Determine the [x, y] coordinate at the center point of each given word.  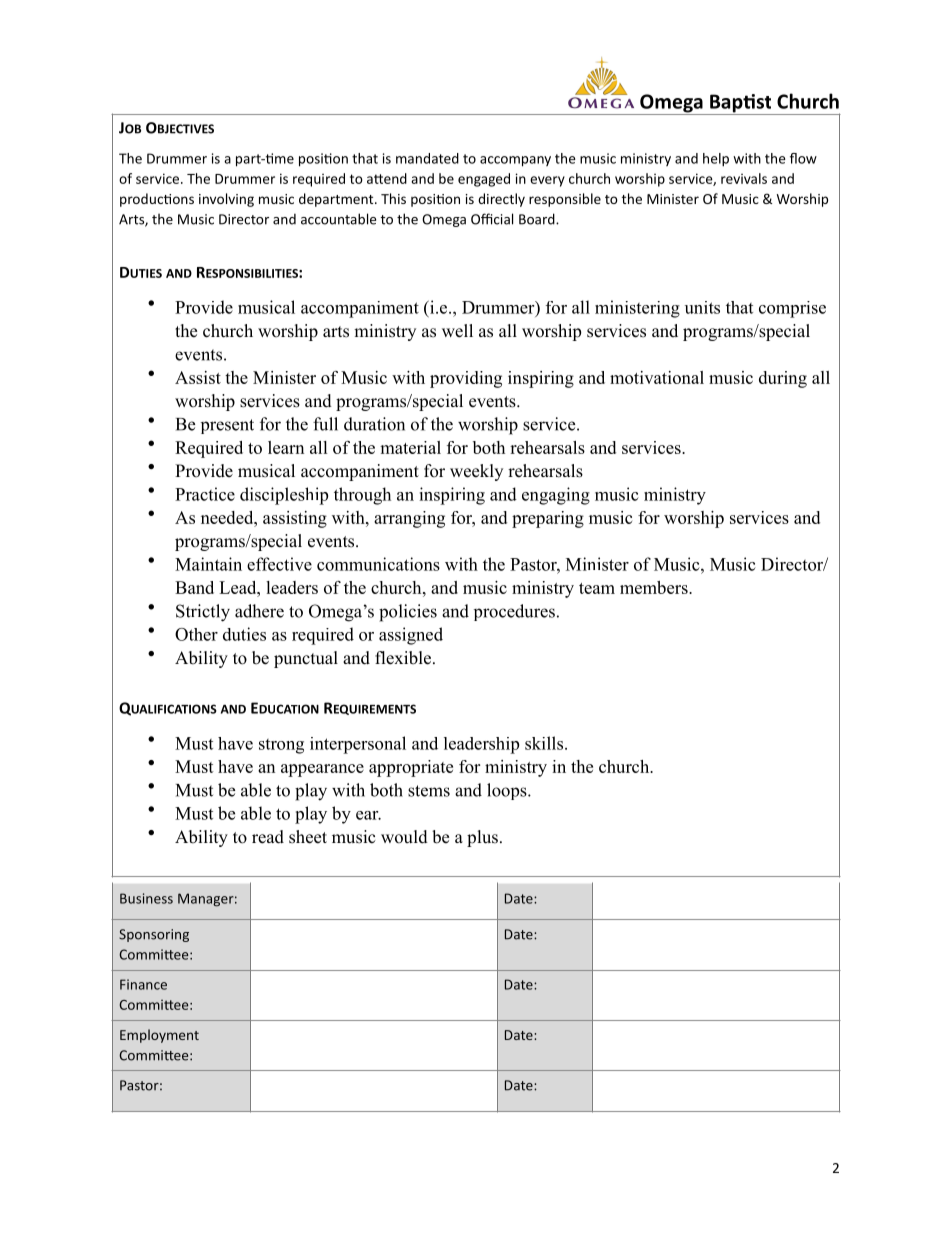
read [268, 837]
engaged [484, 180]
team [597, 588]
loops [508, 791]
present [227, 426]
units [702, 307]
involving [226, 200]
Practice [205, 494]
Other [196, 634]
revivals [744, 178]
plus [482, 838]
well [457, 331]
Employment [159, 1036]
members [655, 587]
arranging [409, 519]
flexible [404, 658]
